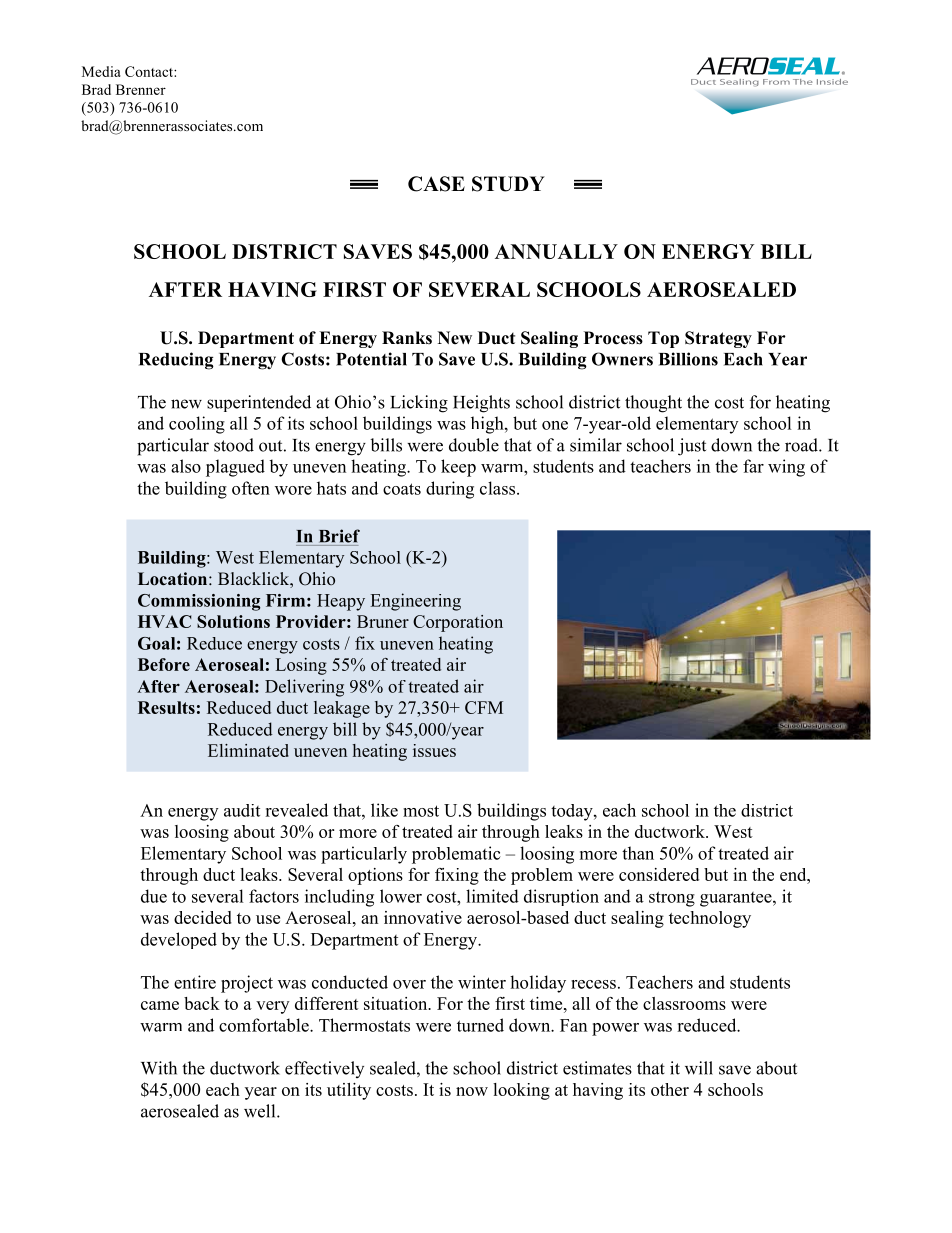 This screenshot has height=1233, width=952. What do you see at coordinates (436, 184) in the screenshot?
I see `CASE` at bounding box center [436, 184].
